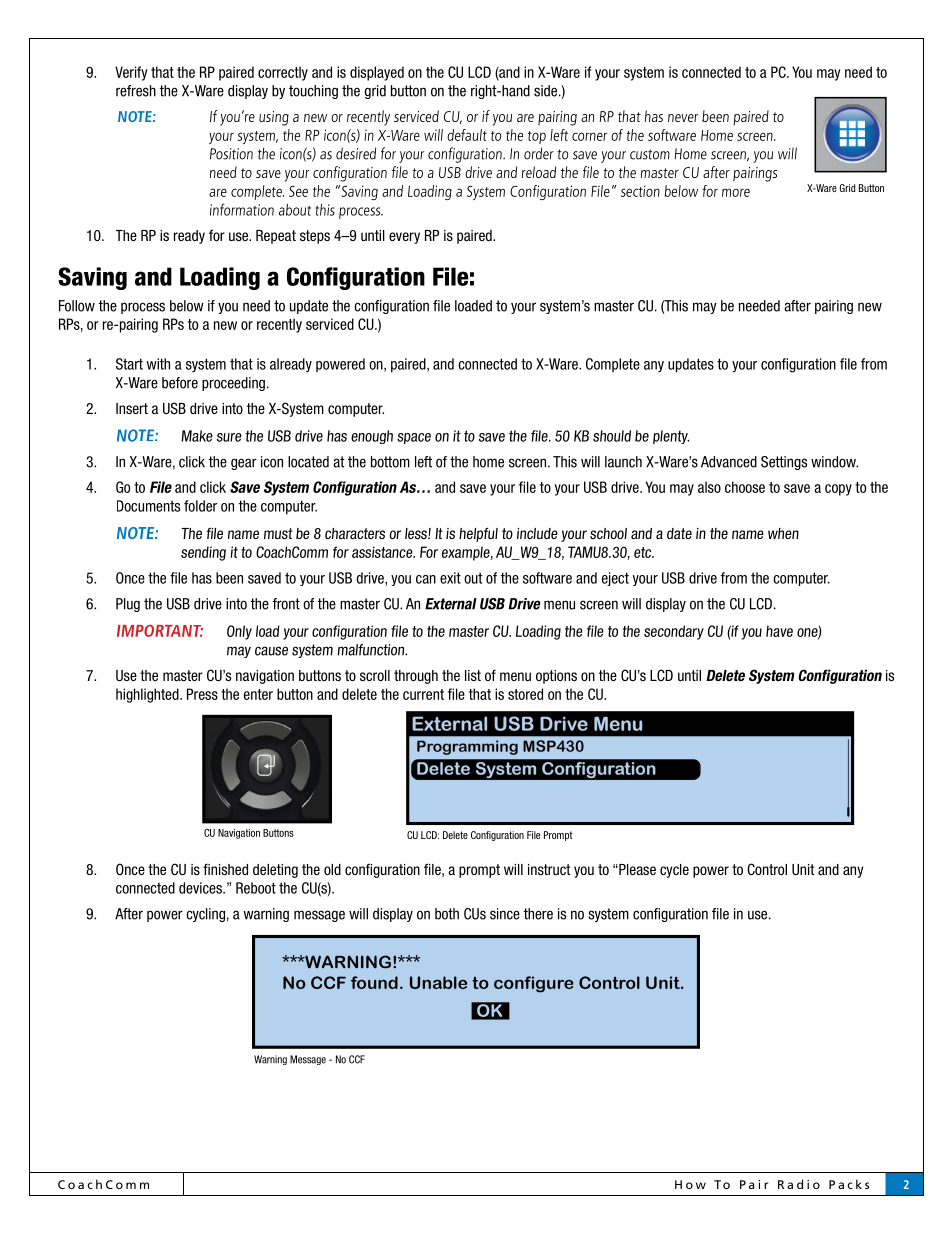 This image has height=1233, width=952. Describe the element at coordinates (205, 915) in the image. I see `cycling` at that location.
